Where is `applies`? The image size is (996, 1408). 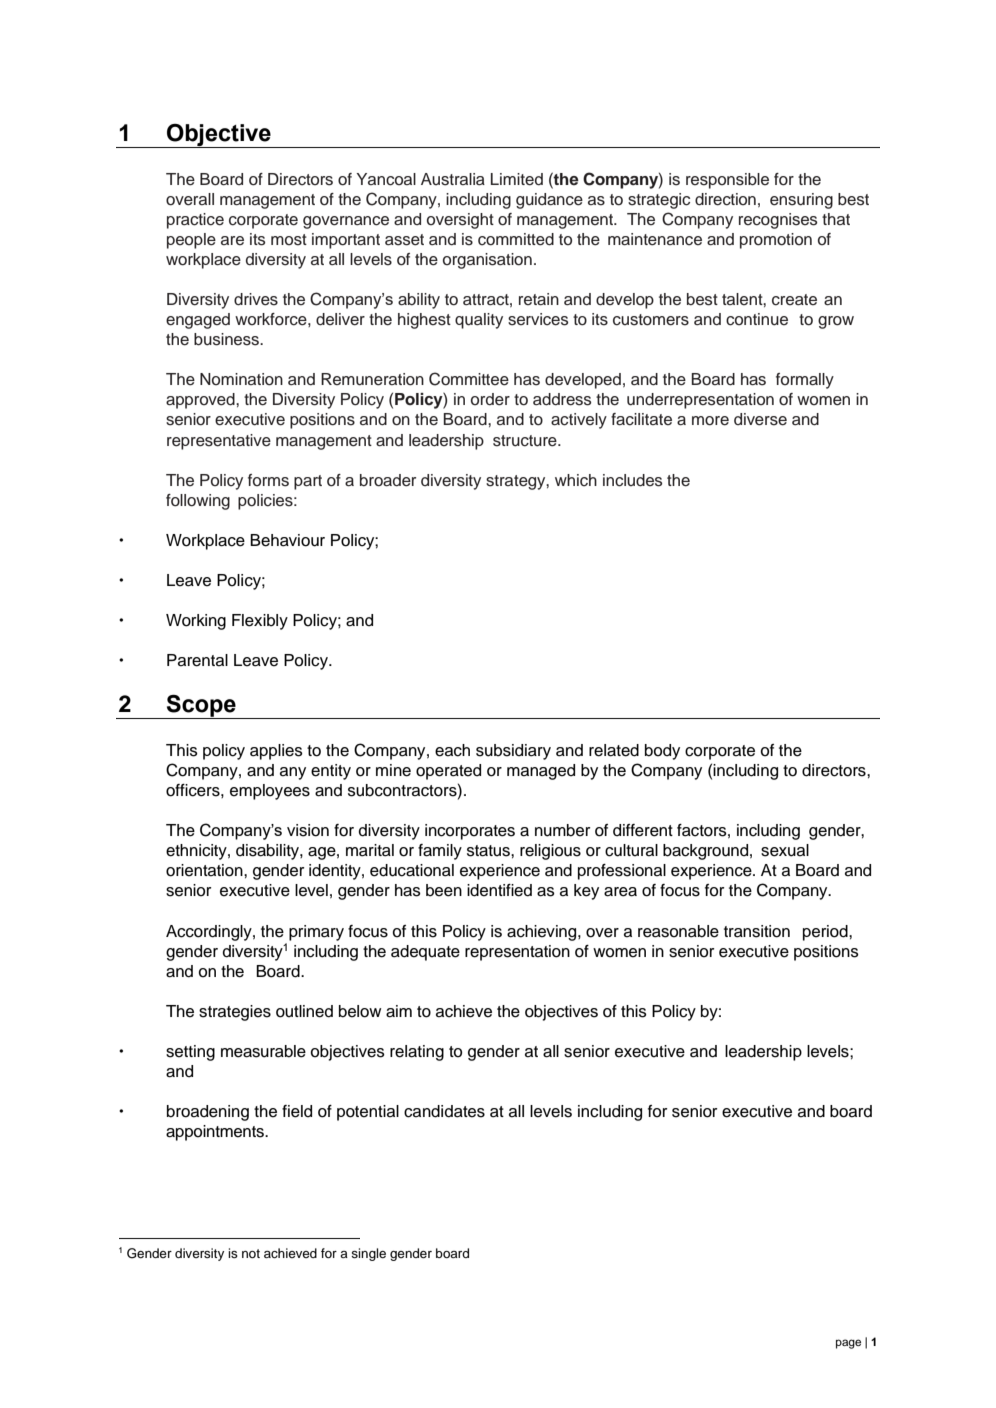
applies is located at coordinates (276, 752).
